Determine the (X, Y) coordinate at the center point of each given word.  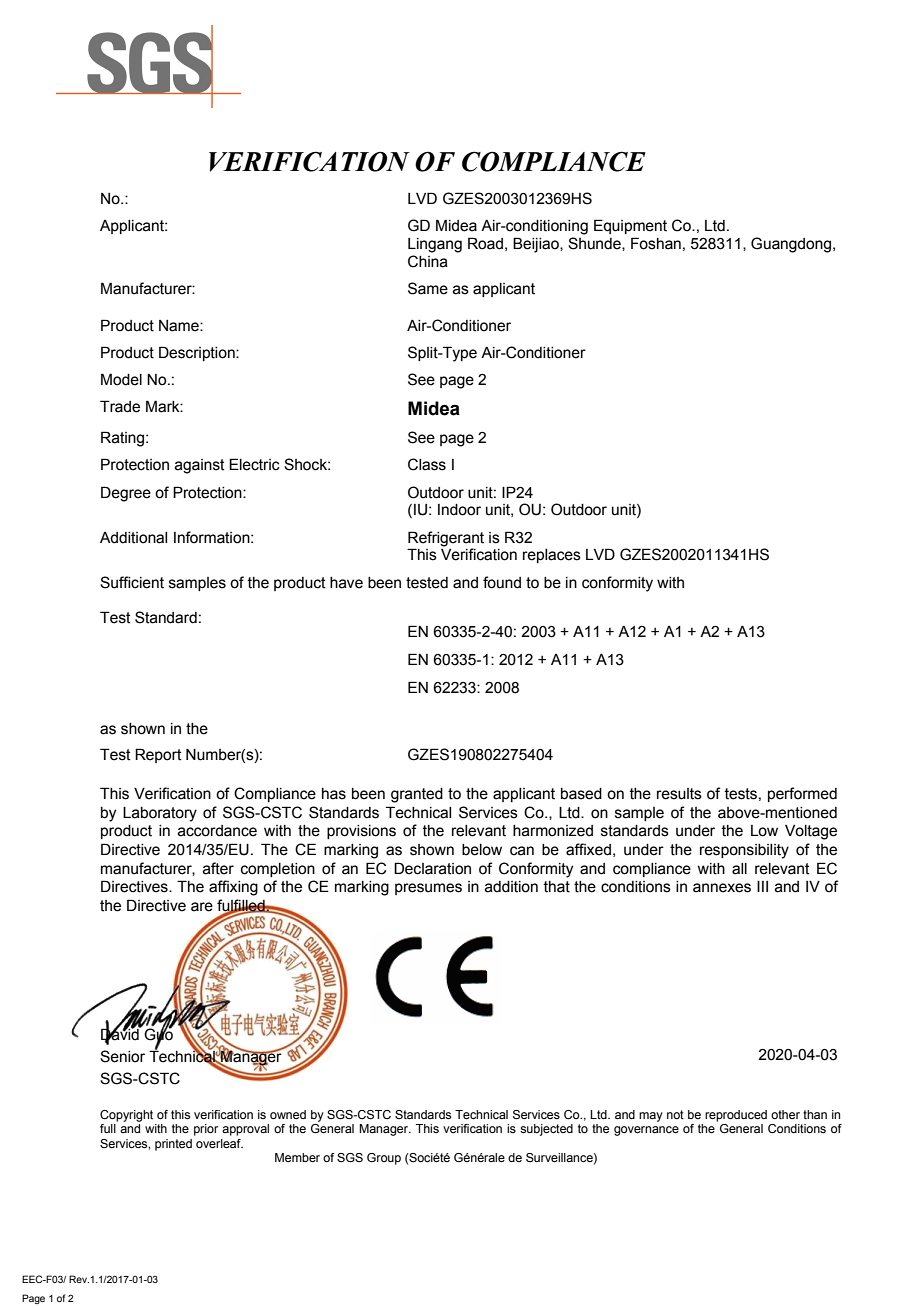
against (200, 466)
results (679, 794)
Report (158, 755)
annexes (722, 888)
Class (427, 464)
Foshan (656, 243)
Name (180, 326)
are (202, 907)
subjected (546, 1130)
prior (206, 1130)
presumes (428, 889)
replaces (552, 556)
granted (417, 795)
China (428, 261)
